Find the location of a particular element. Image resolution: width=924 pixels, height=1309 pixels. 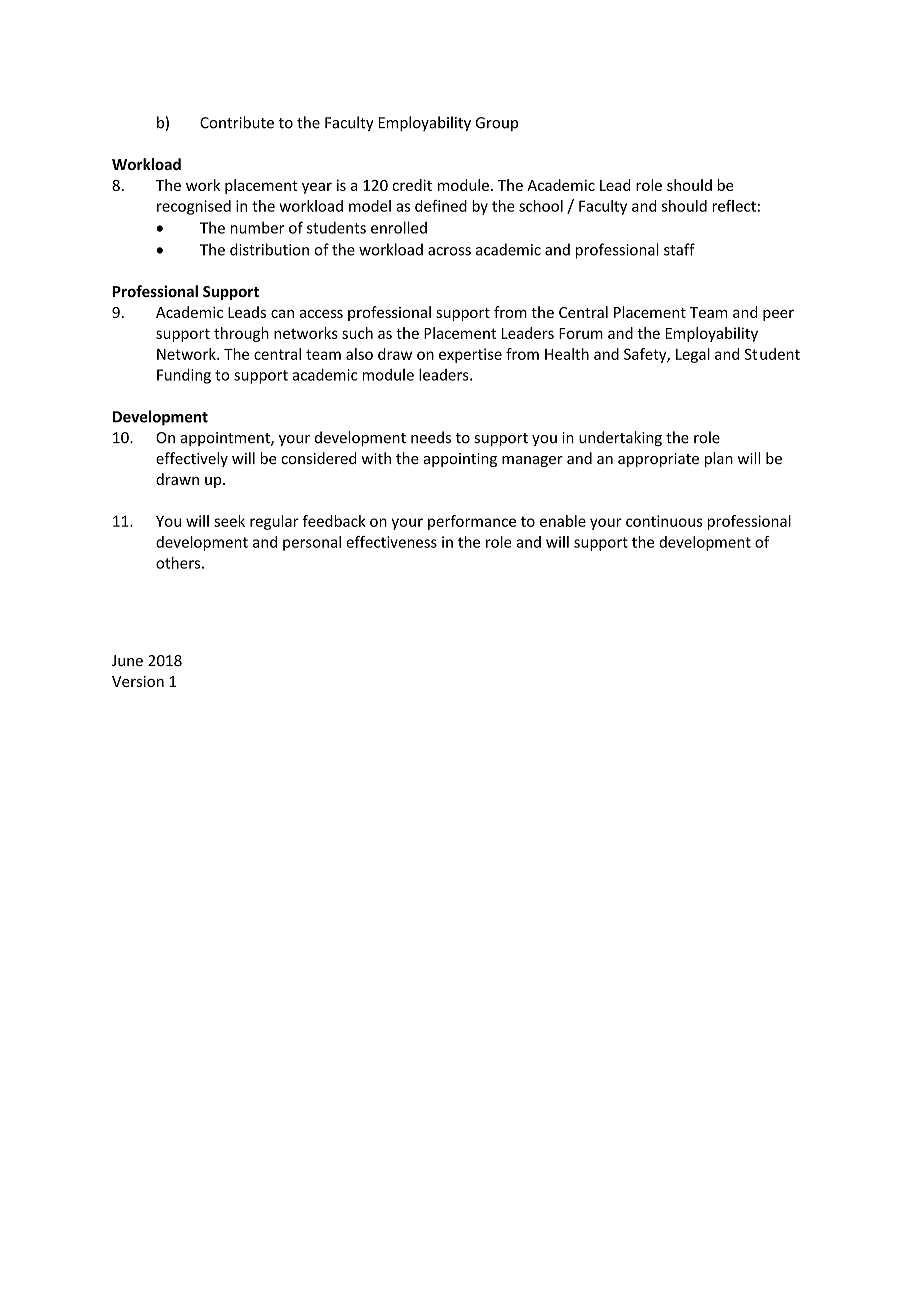

Version is located at coordinates (138, 681).
